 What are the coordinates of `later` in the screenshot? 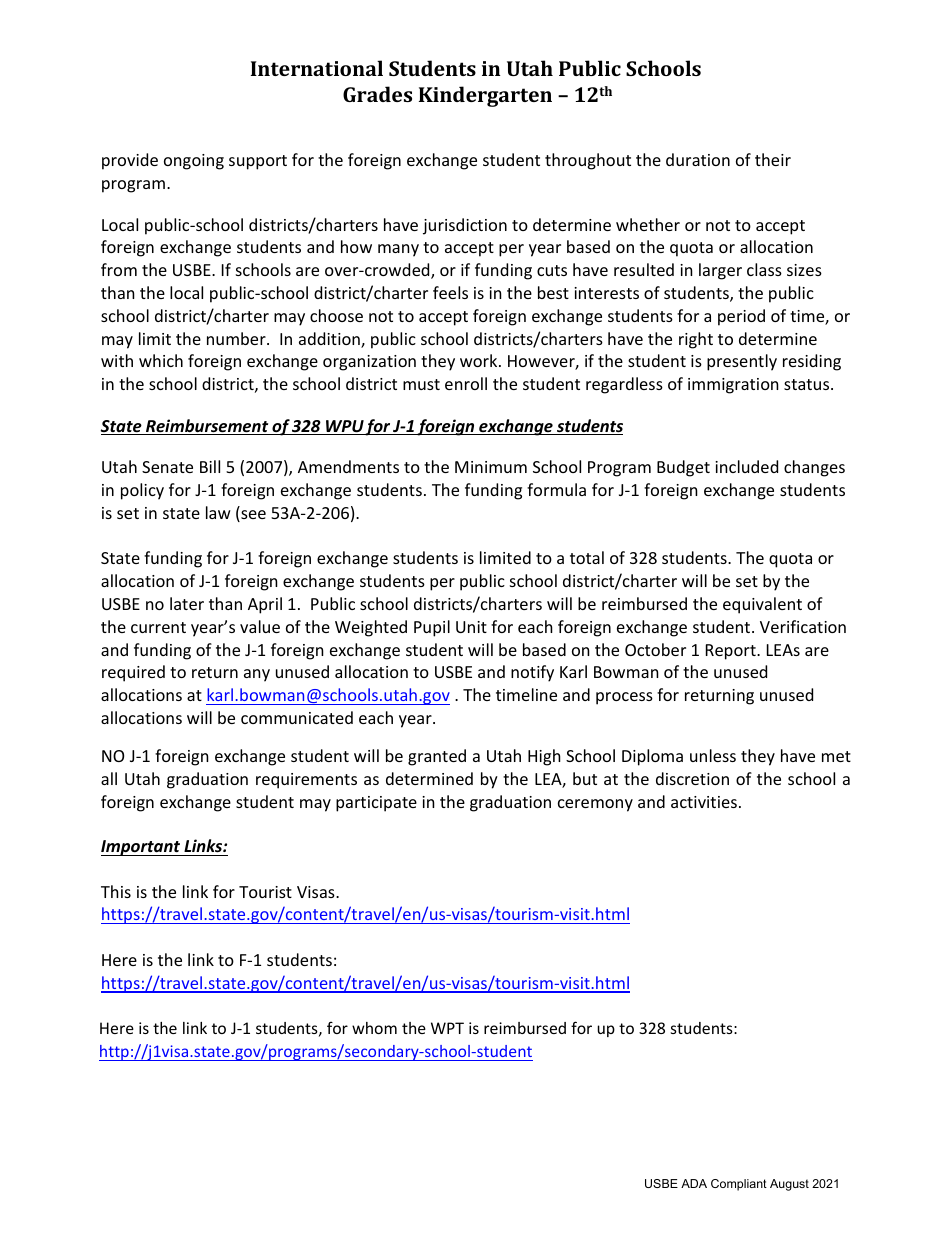 It's located at (187, 603).
